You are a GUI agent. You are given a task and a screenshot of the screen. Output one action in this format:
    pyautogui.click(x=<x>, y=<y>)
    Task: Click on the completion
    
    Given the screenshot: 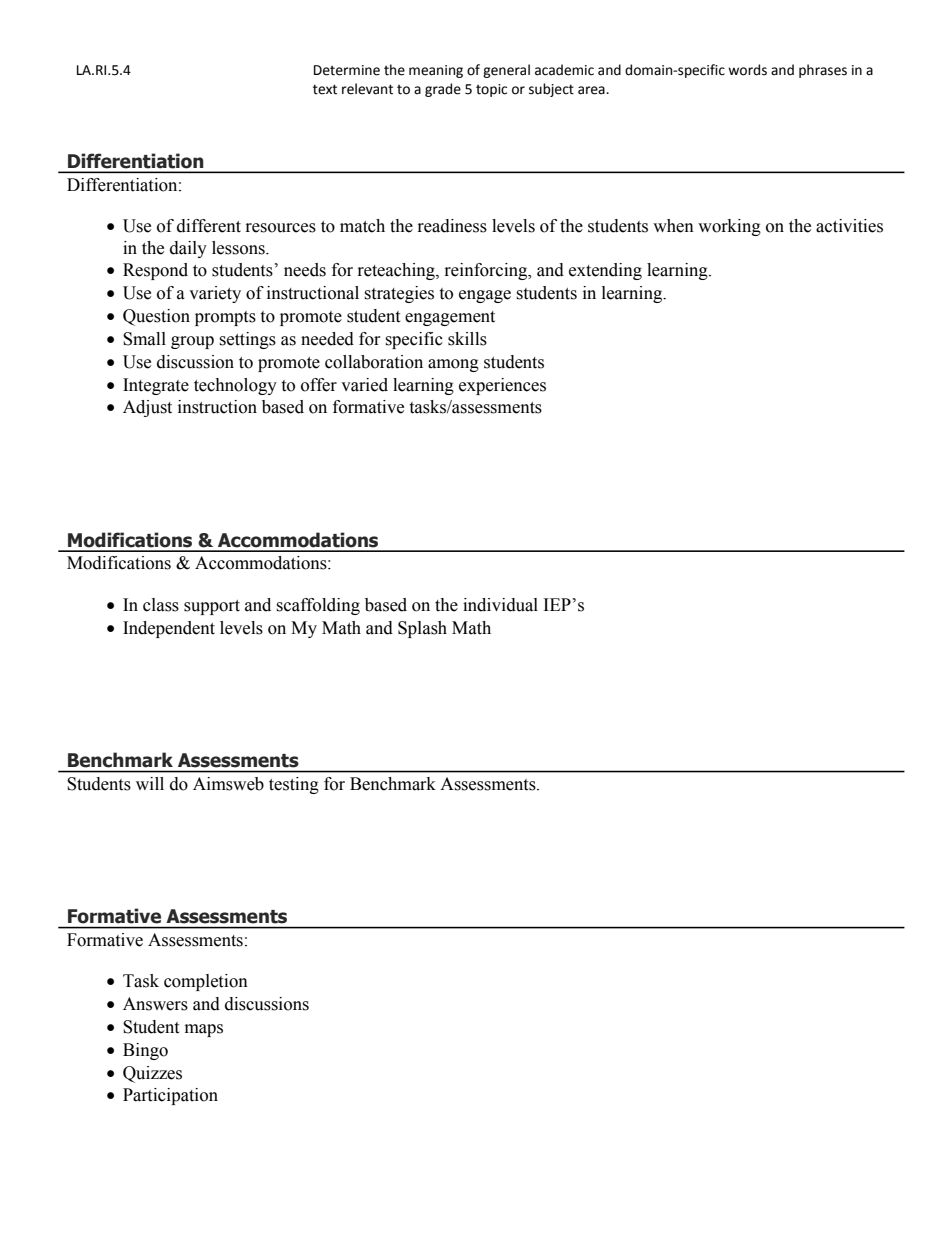 What is the action you would take?
    pyautogui.click(x=206, y=982)
